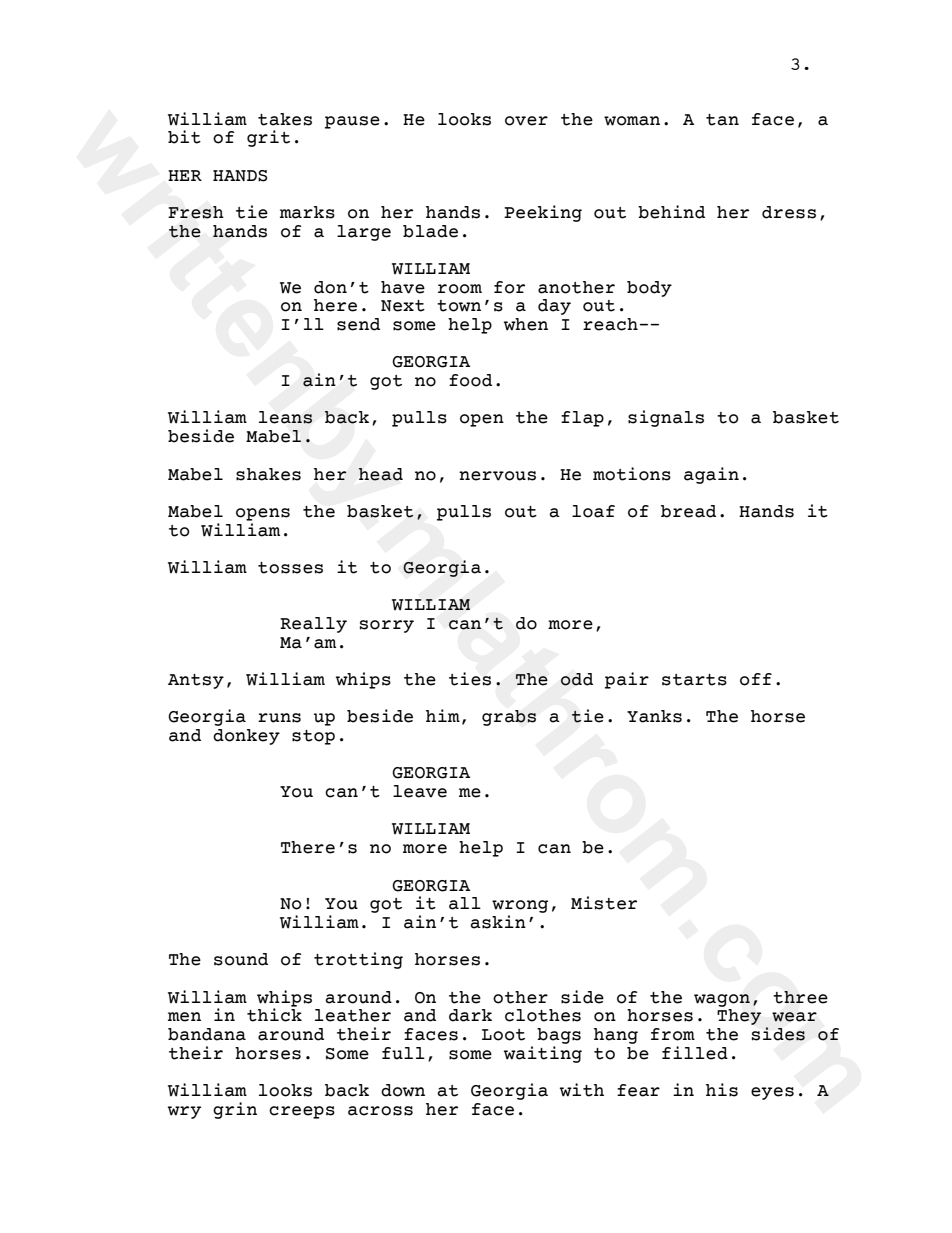 The image size is (952, 1233). What do you see at coordinates (470, 679) in the screenshot?
I see `ties` at bounding box center [470, 679].
